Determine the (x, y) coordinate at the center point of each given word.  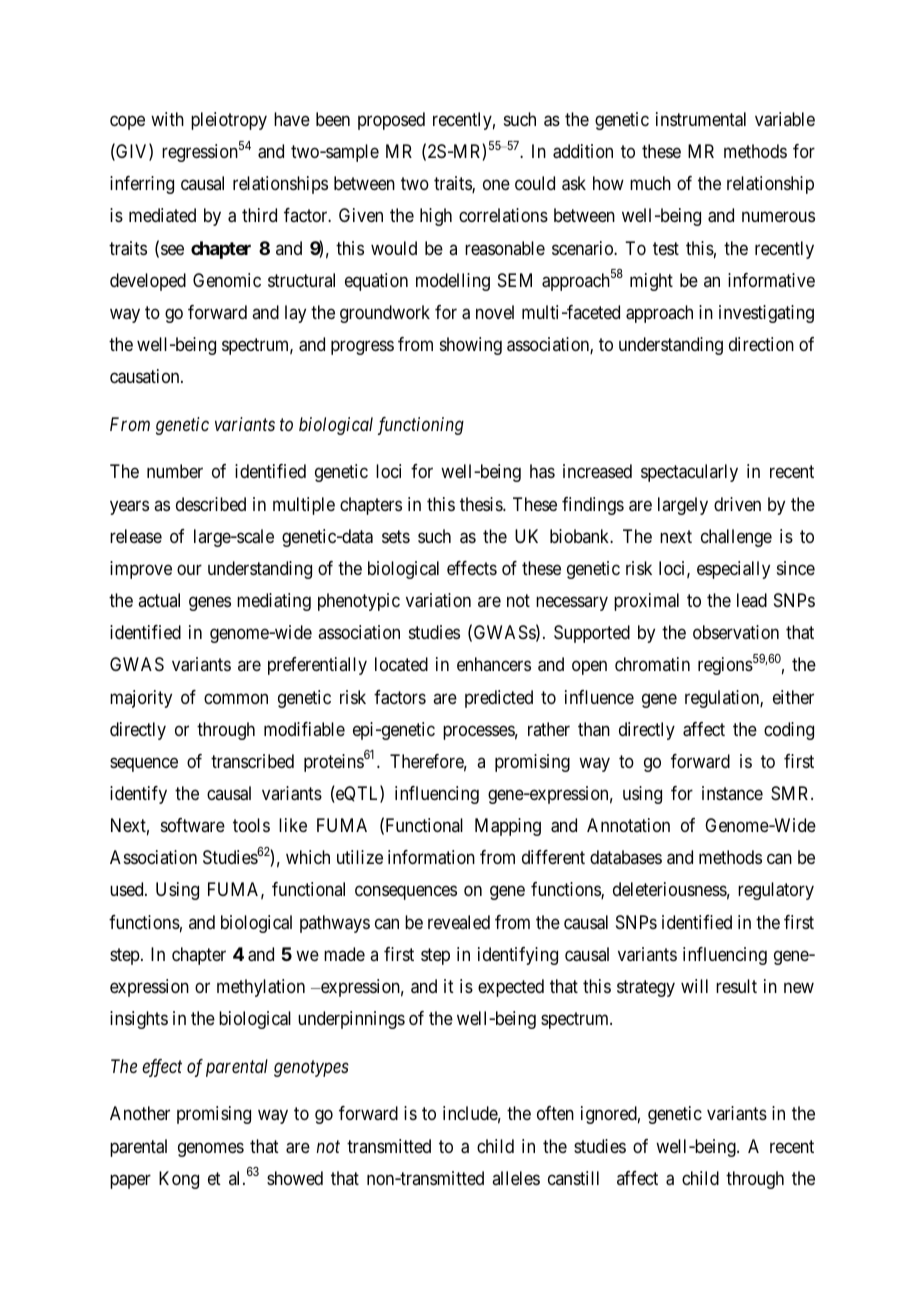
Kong (179, 1180)
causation (146, 376)
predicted (499, 699)
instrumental (701, 119)
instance (732, 793)
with (167, 119)
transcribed (252, 761)
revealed (459, 922)
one (496, 185)
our (189, 569)
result (736, 986)
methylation (261, 988)
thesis (482, 504)
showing (471, 346)
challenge (736, 538)
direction (761, 344)
